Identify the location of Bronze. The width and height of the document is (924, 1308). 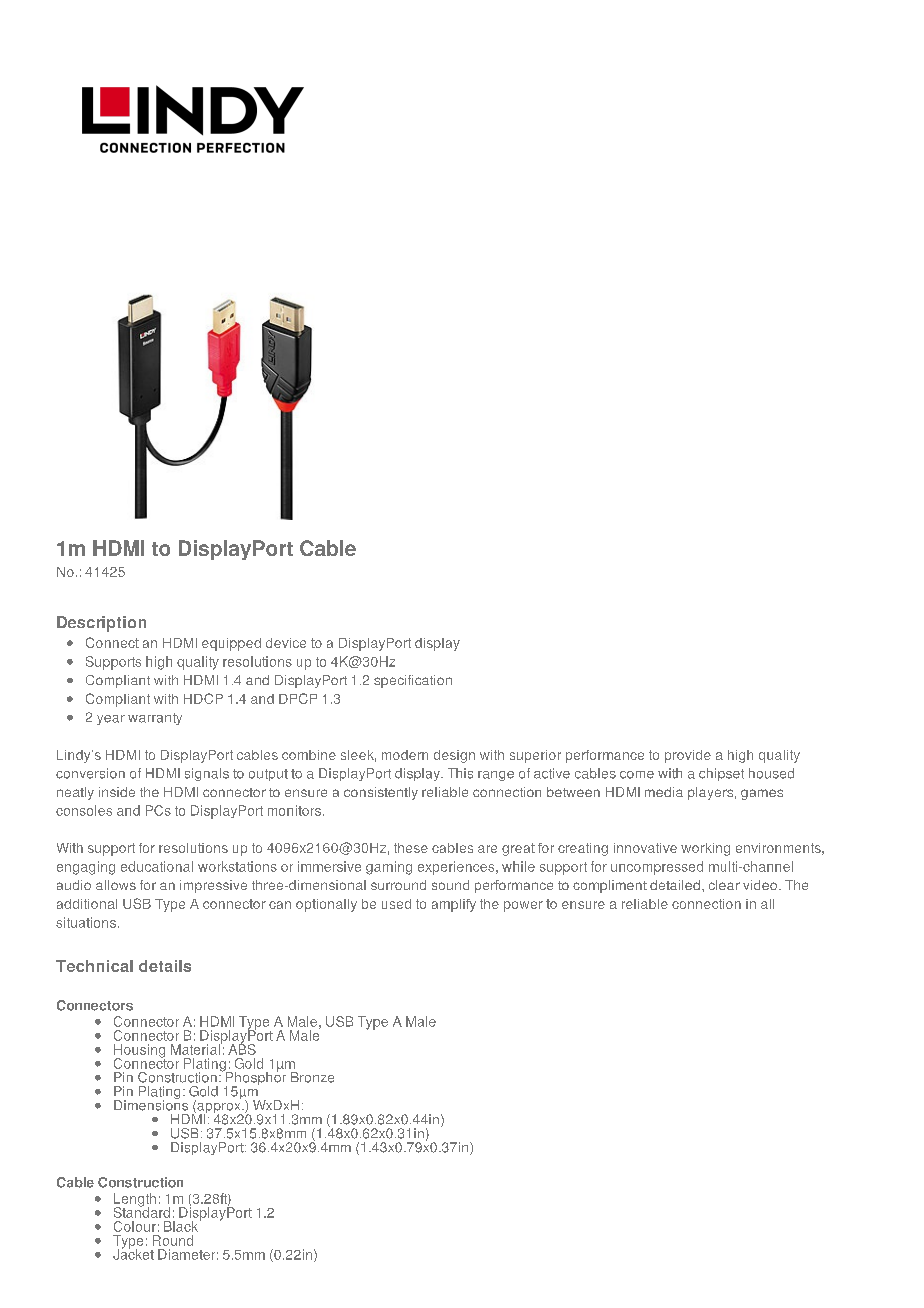
(312, 1077).
